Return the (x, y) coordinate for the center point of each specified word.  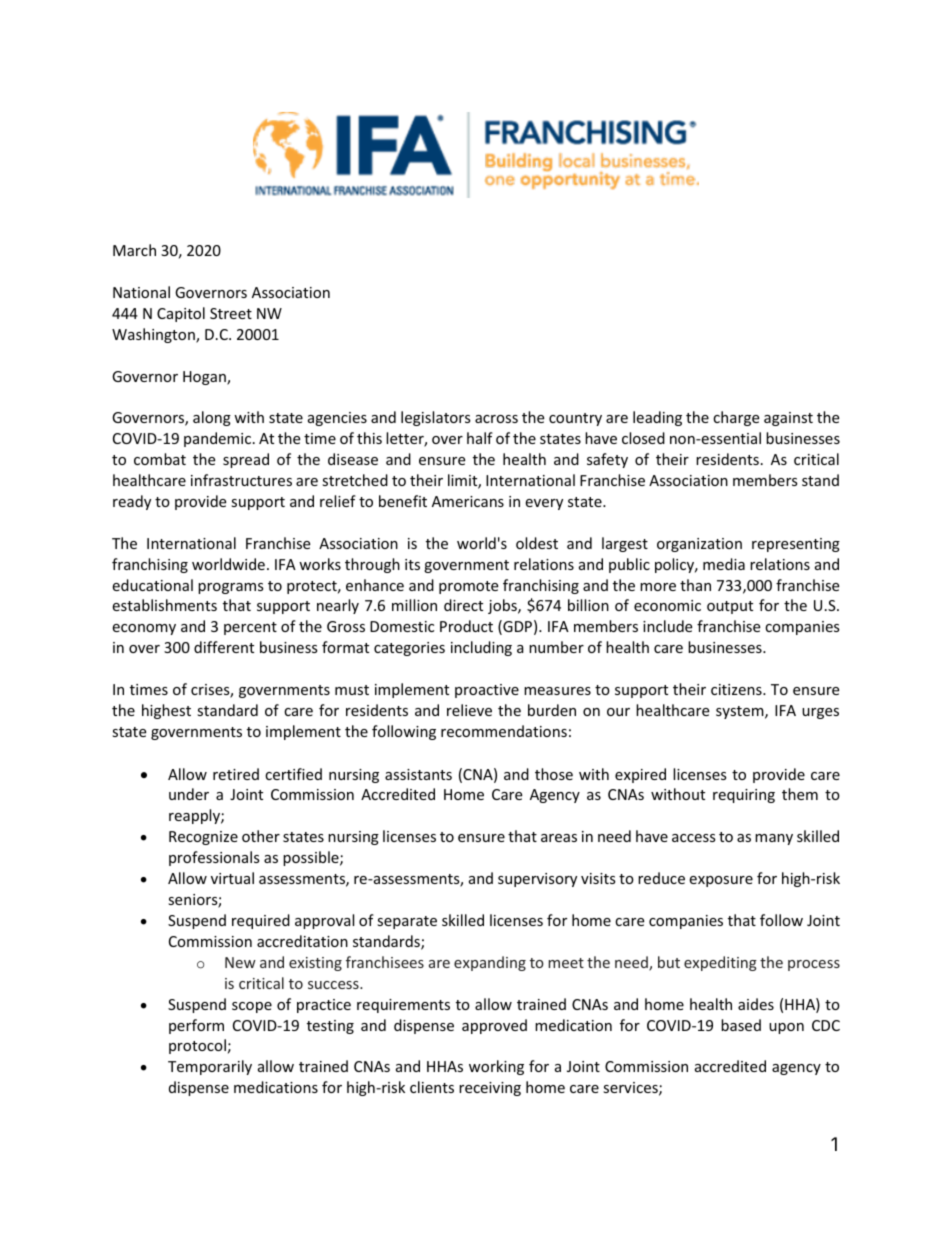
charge (736, 418)
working (496, 1067)
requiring (744, 796)
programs (231, 588)
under (189, 794)
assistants (418, 774)
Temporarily (210, 1067)
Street (231, 313)
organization (699, 545)
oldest (537, 543)
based (741, 1025)
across (496, 419)
